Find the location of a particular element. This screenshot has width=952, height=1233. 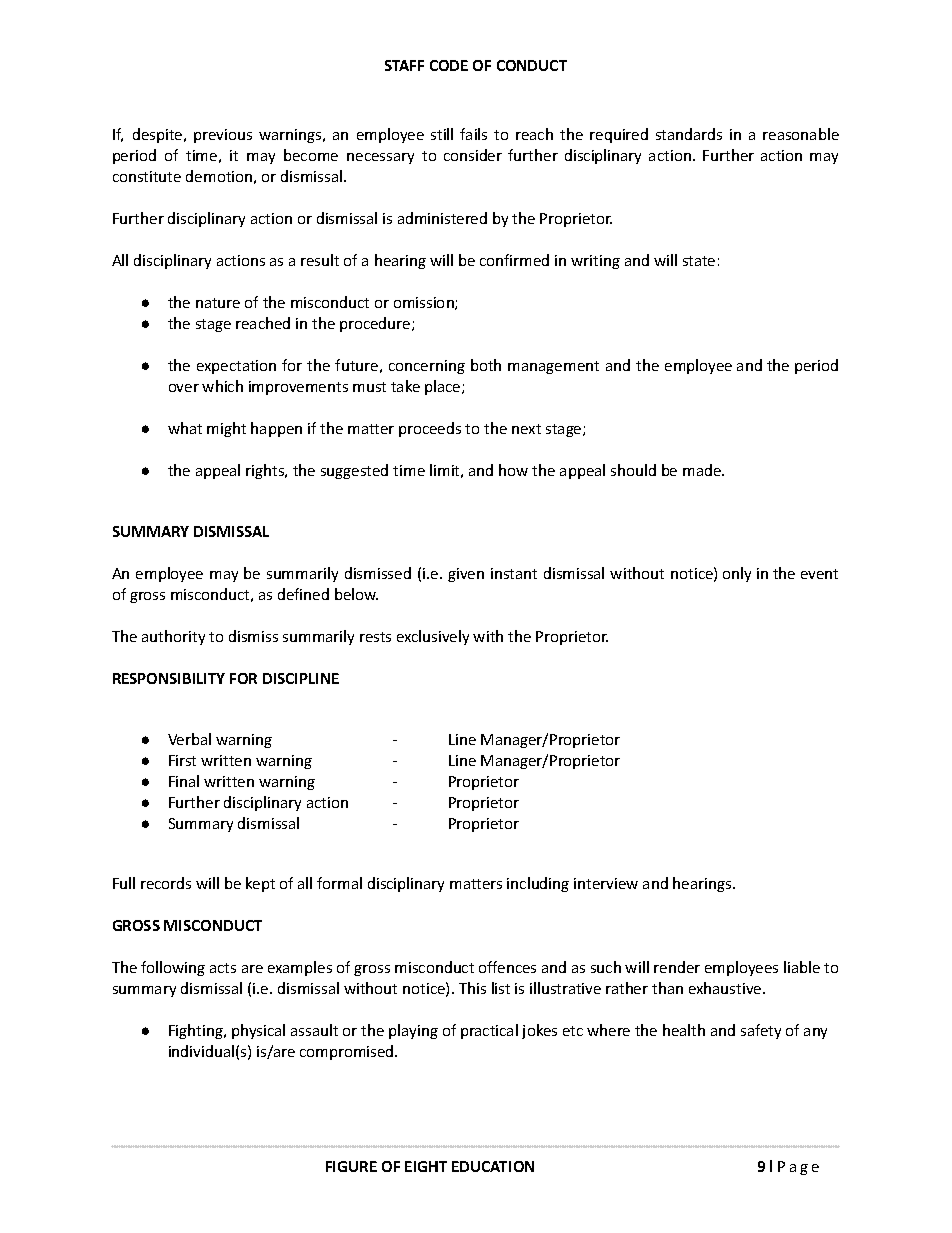

safety is located at coordinates (761, 1031).
